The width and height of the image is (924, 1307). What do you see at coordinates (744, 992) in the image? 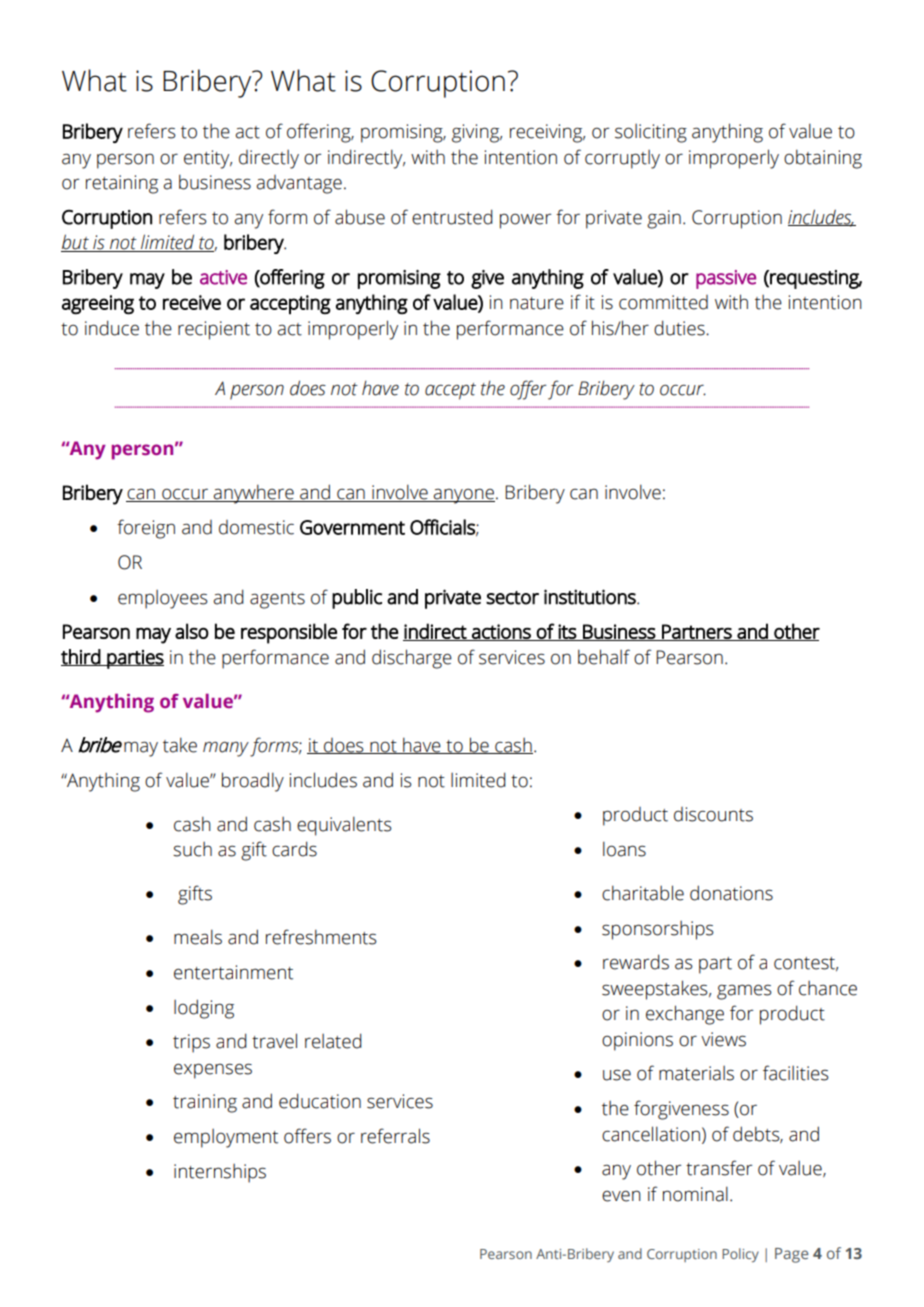
I see `games` at bounding box center [744, 992].
